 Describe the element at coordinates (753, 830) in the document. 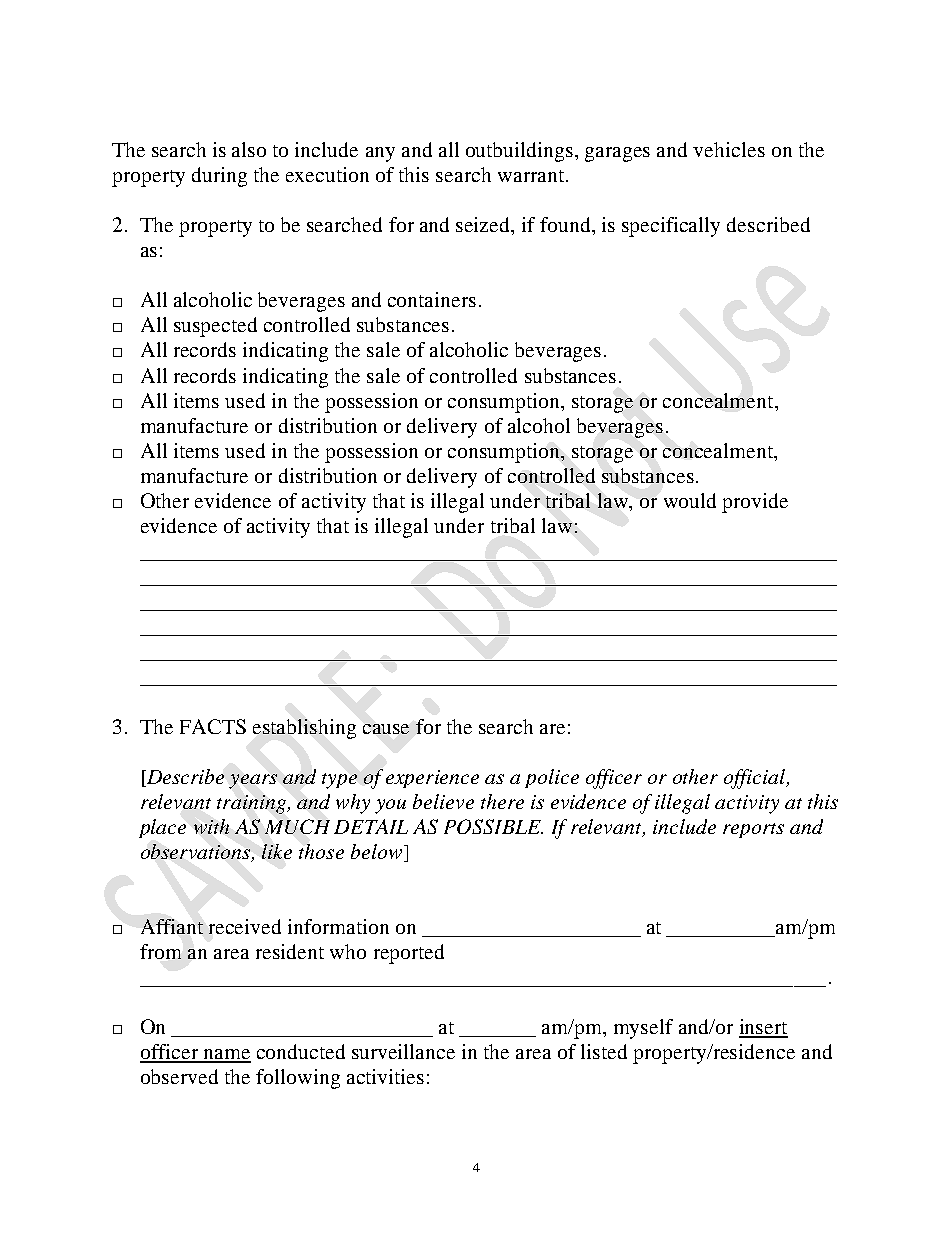

I see `reports` at that location.
